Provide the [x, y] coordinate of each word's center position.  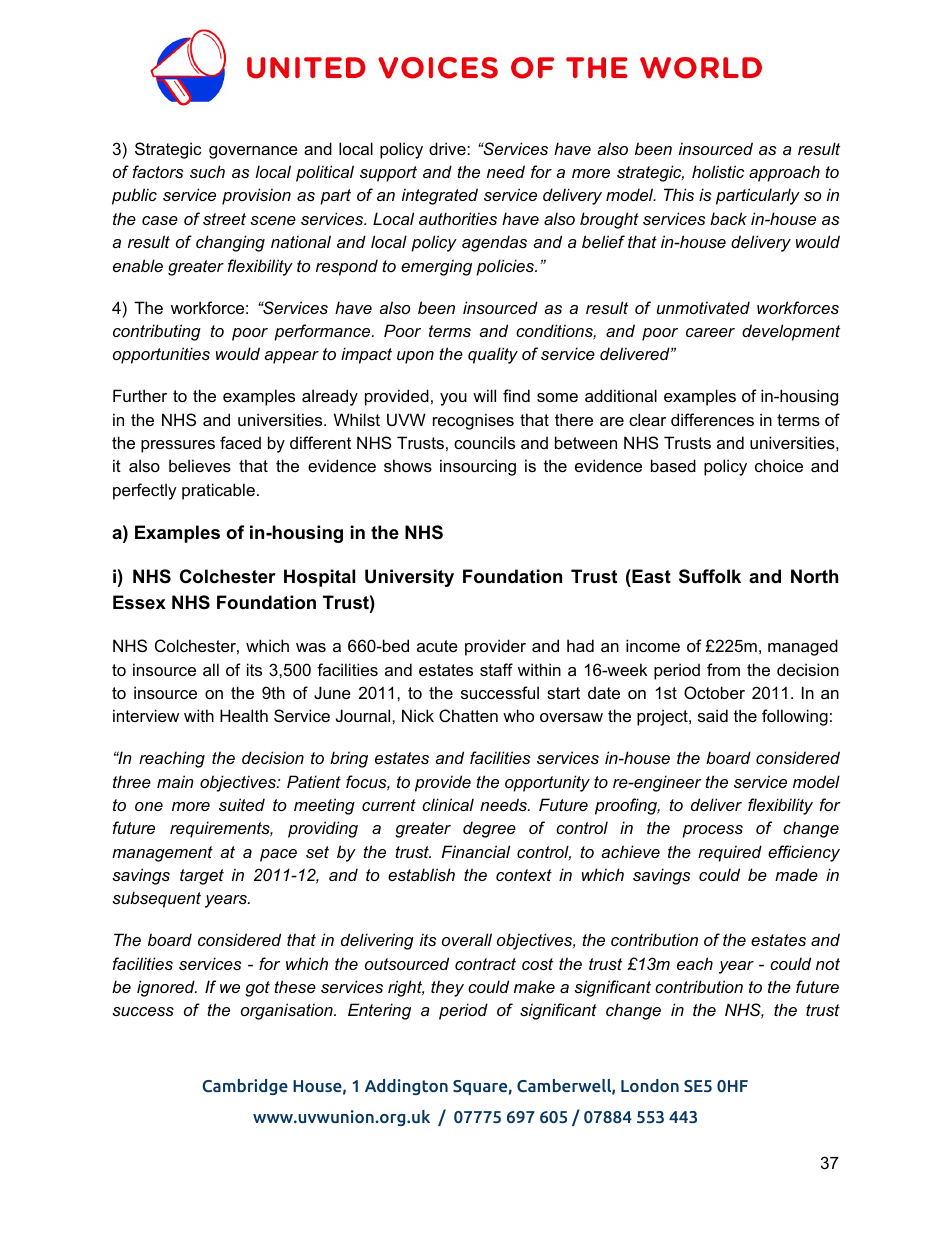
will [484, 395]
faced [240, 442]
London [650, 1085]
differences [712, 419]
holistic [718, 171]
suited [242, 804]
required [730, 853]
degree [489, 829]
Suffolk [710, 576]
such [207, 171]
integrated [440, 196]
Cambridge [245, 1087]
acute [437, 646]
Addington [406, 1087]
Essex [139, 602]
